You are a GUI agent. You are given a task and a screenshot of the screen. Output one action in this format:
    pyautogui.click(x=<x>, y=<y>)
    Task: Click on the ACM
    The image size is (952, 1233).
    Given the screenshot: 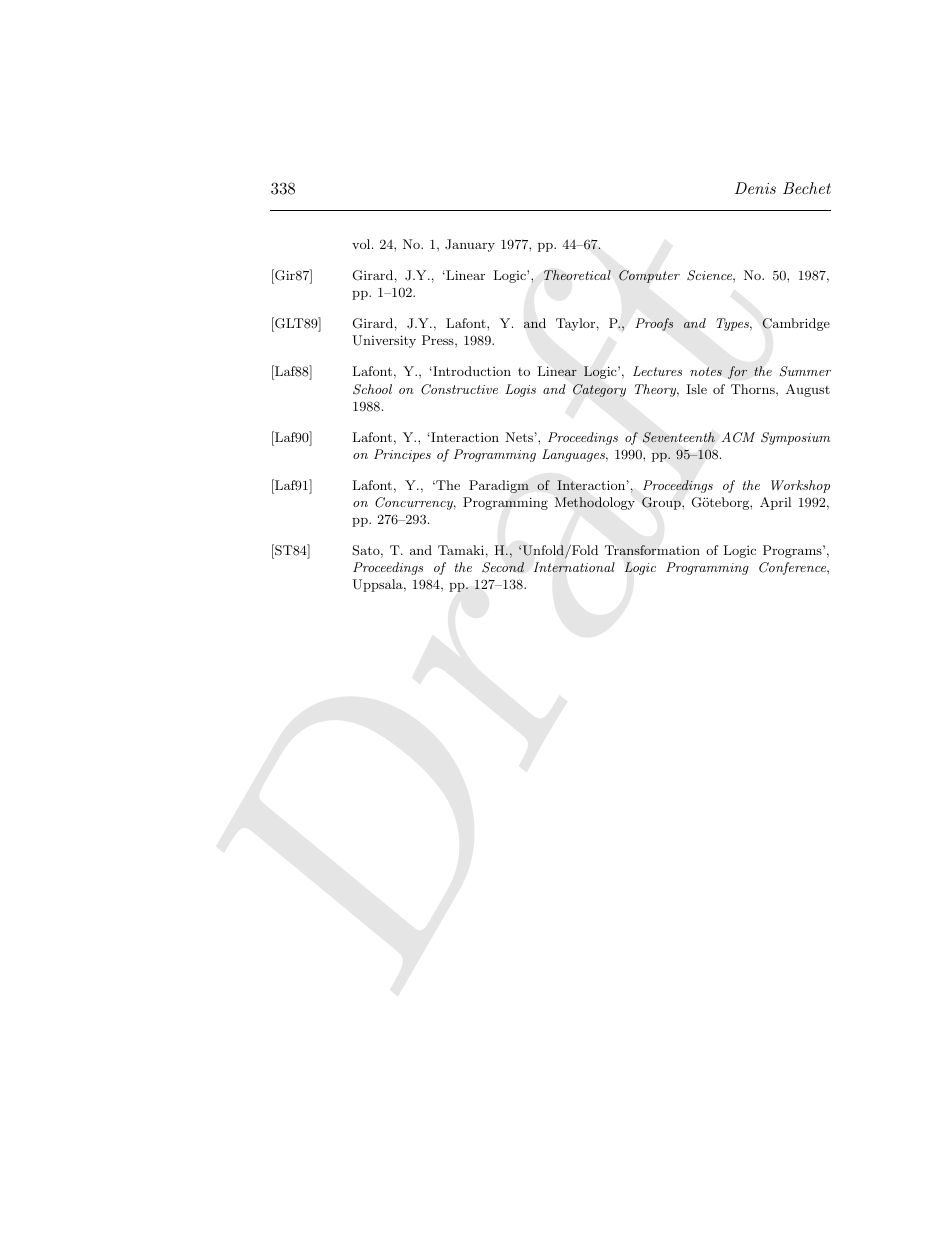 What is the action you would take?
    pyautogui.click(x=738, y=437)
